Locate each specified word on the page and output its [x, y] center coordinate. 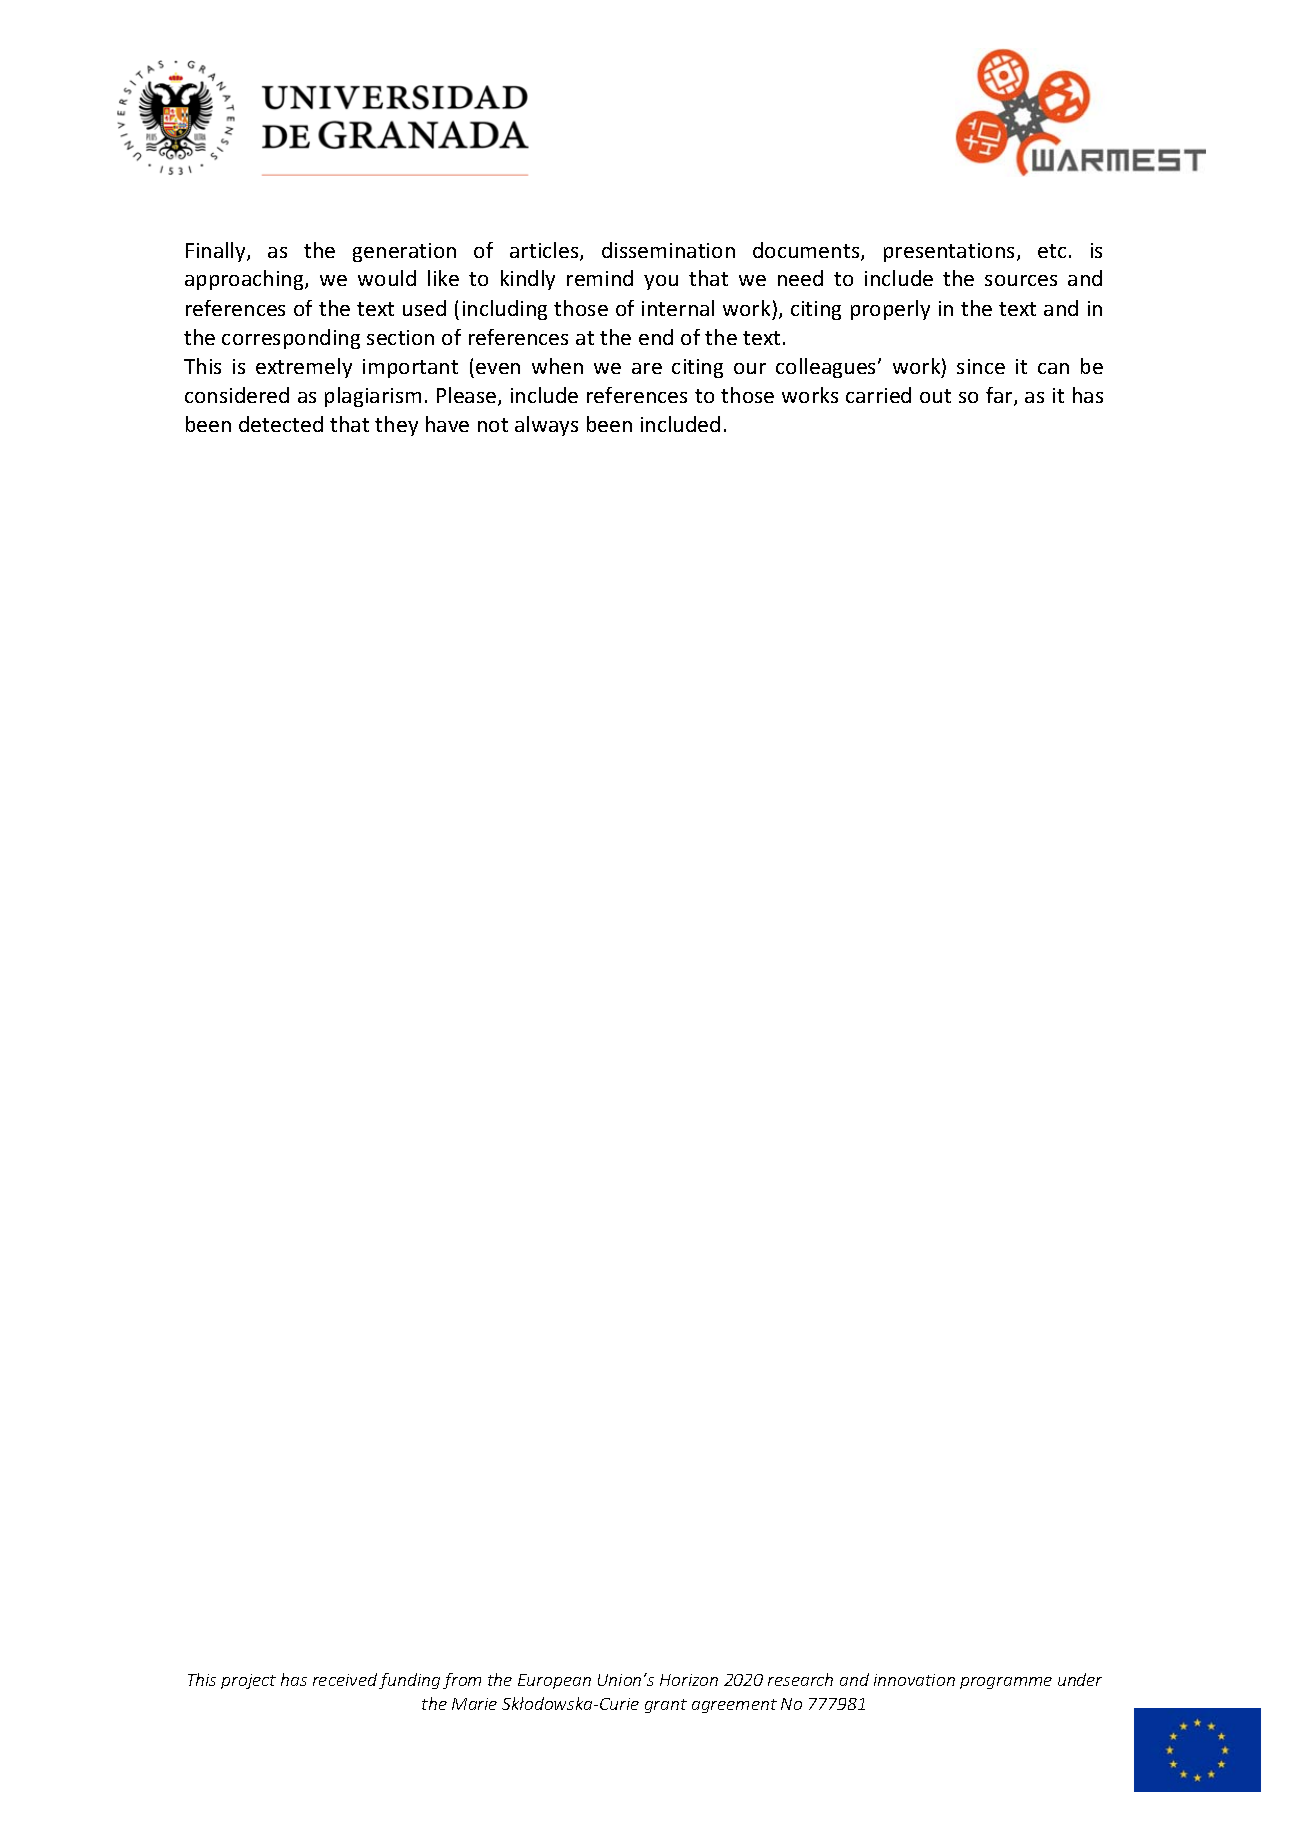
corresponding [291, 339]
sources [1021, 280]
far [1000, 396]
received [345, 1679]
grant [666, 1706]
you [661, 282]
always [546, 426]
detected [281, 424]
